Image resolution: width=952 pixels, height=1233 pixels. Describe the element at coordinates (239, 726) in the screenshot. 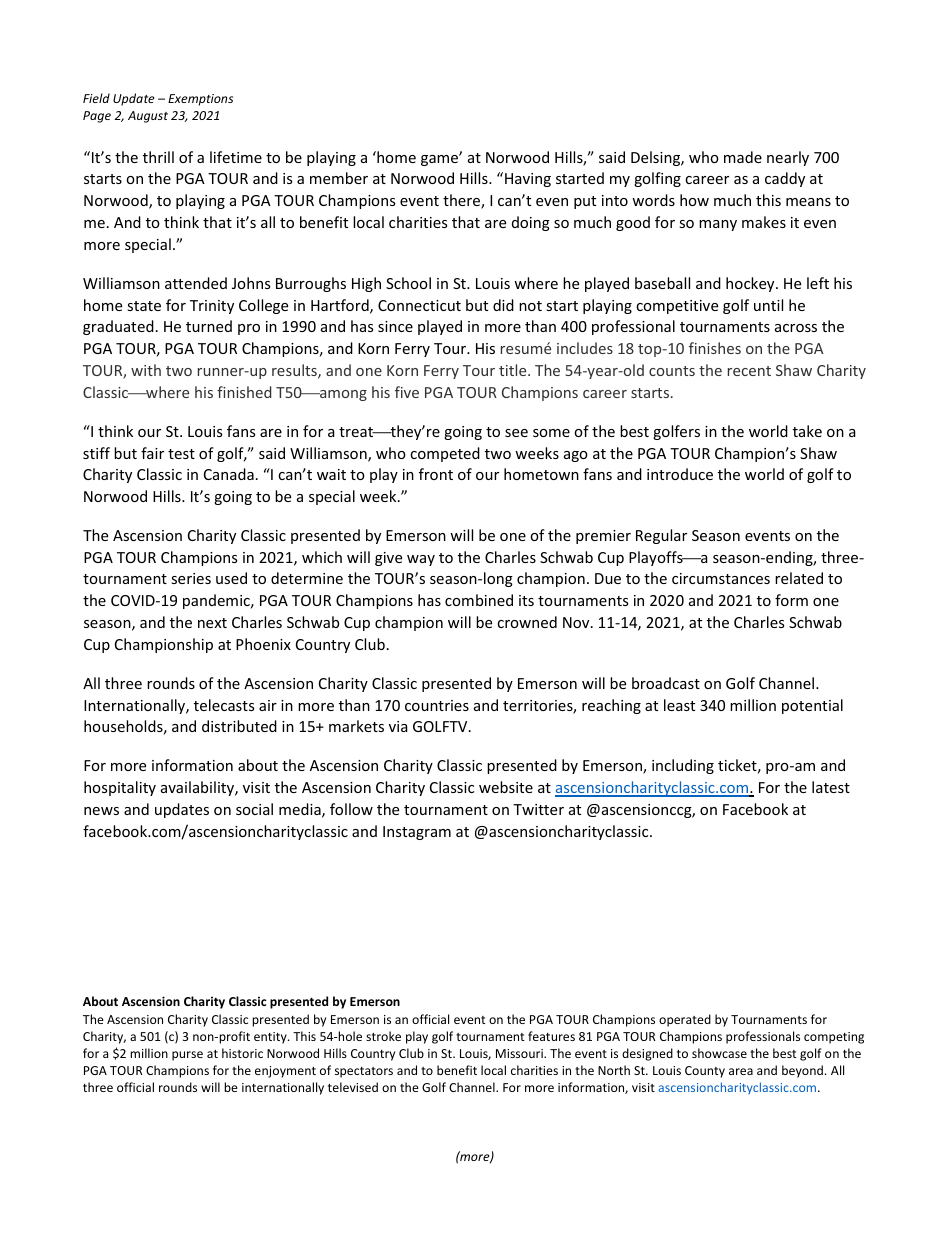

I see `distributed` at that location.
